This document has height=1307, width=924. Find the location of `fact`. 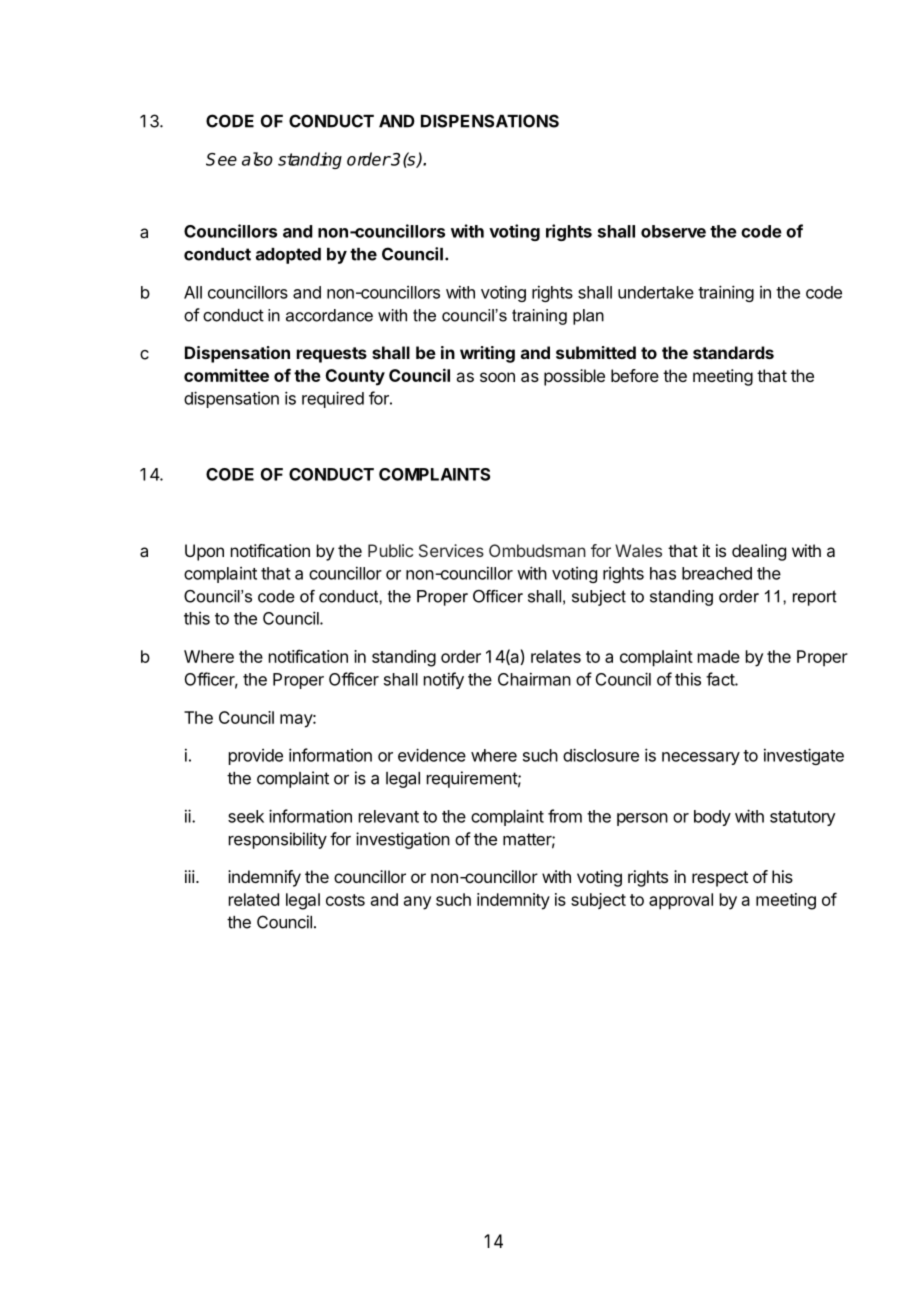

fact is located at coordinates (721, 679).
